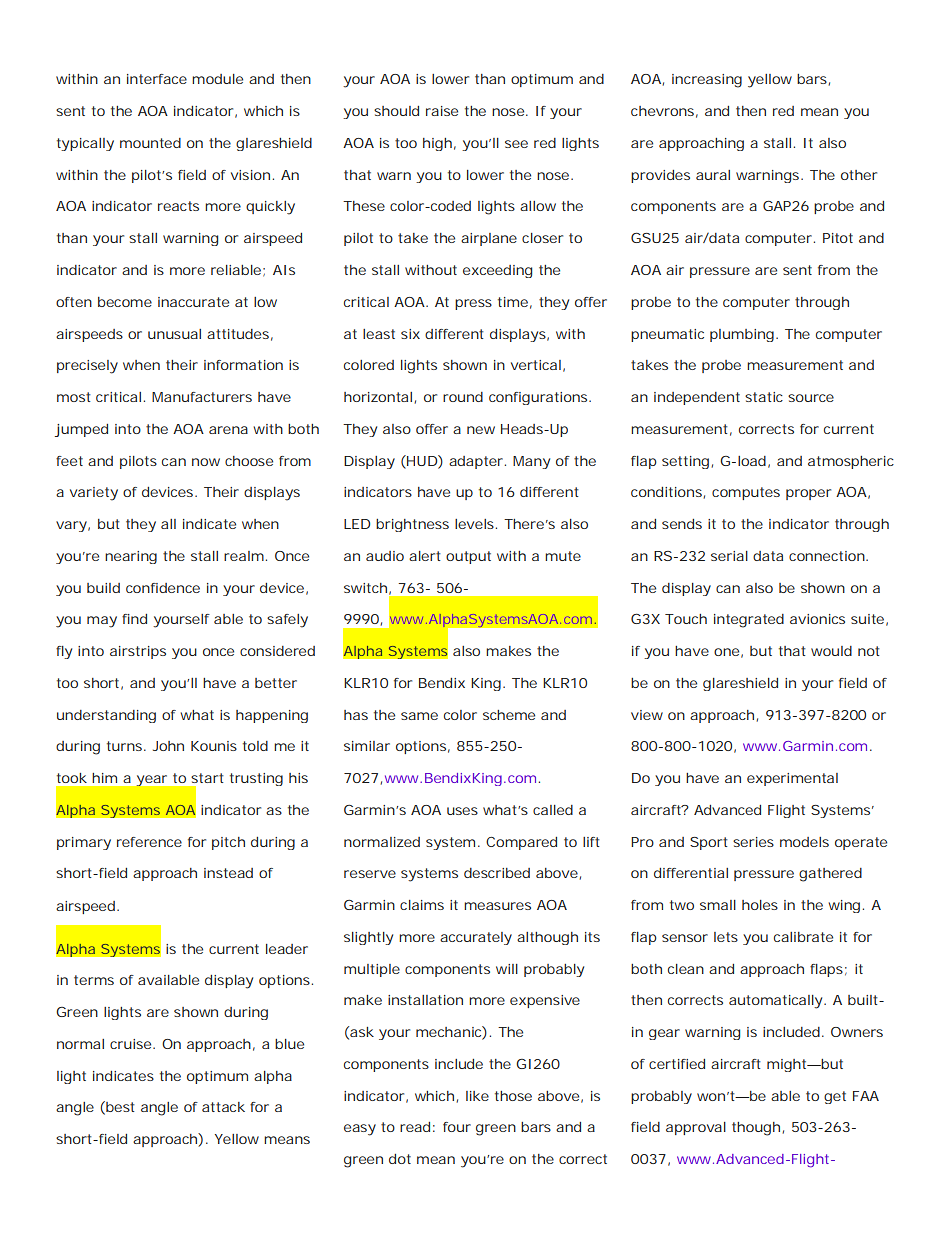 Image resolution: width=952 pixels, height=1233 pixels. Describe the element at coordinates (707, 81) in the document. I see `increasing` at that location.
